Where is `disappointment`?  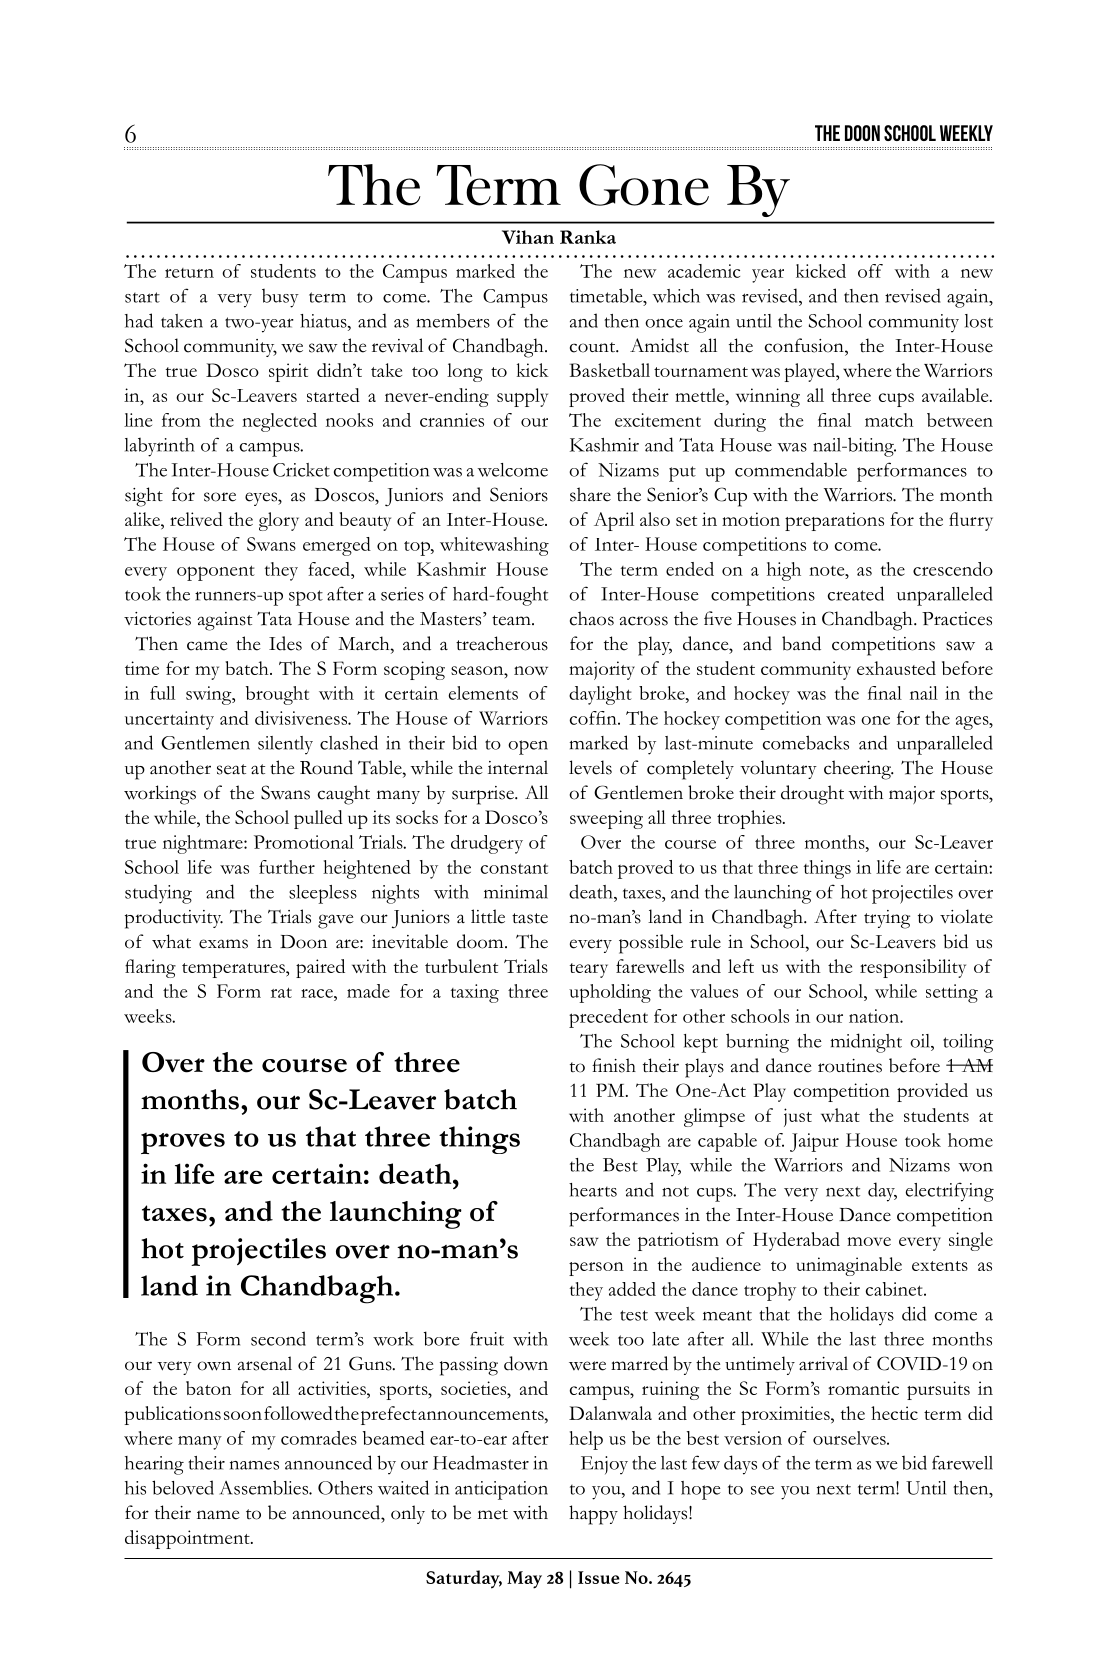
disappointment is located at coordinates (188, 1539).
